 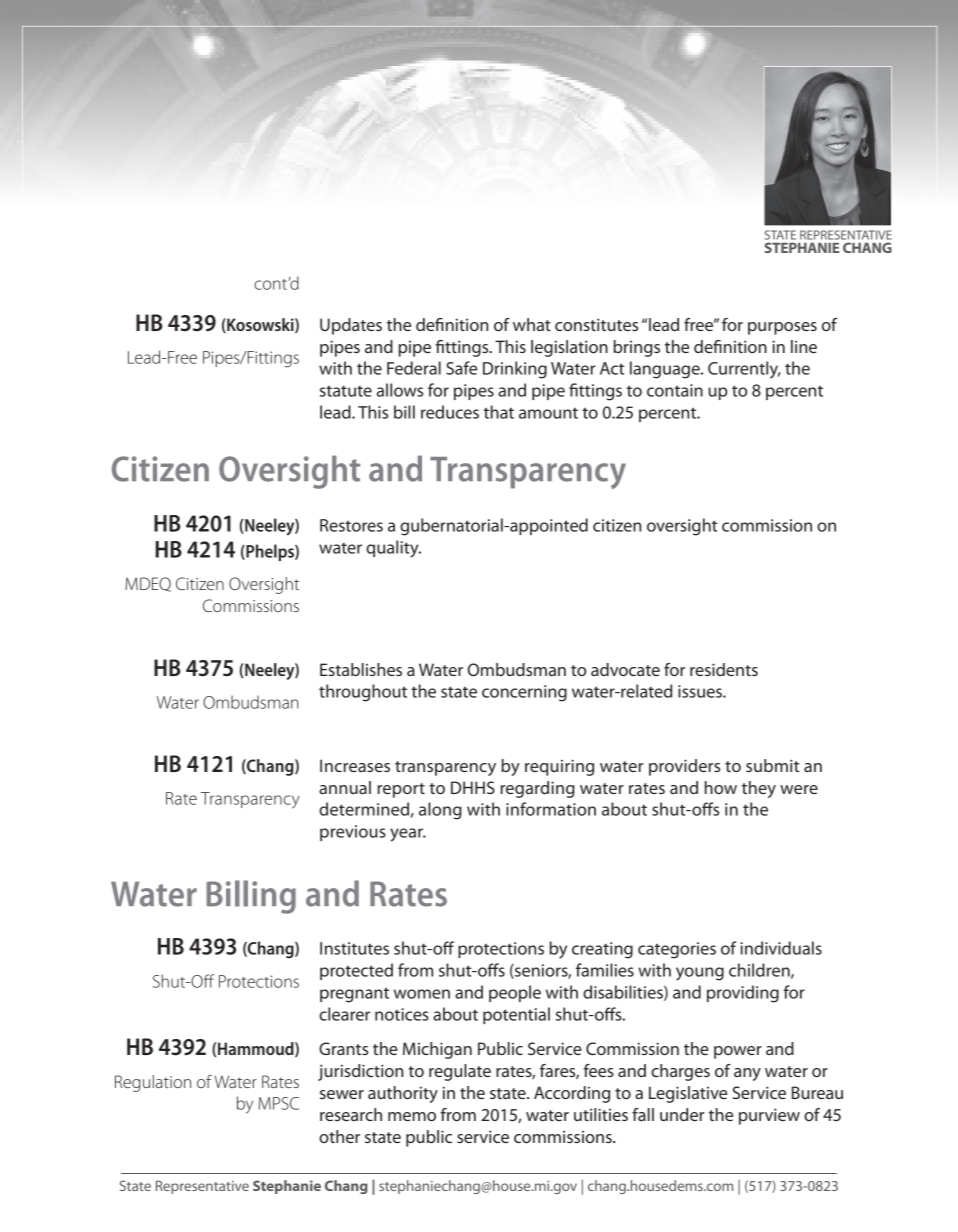 I want to click on individuals, so click(x=781, y=948).
